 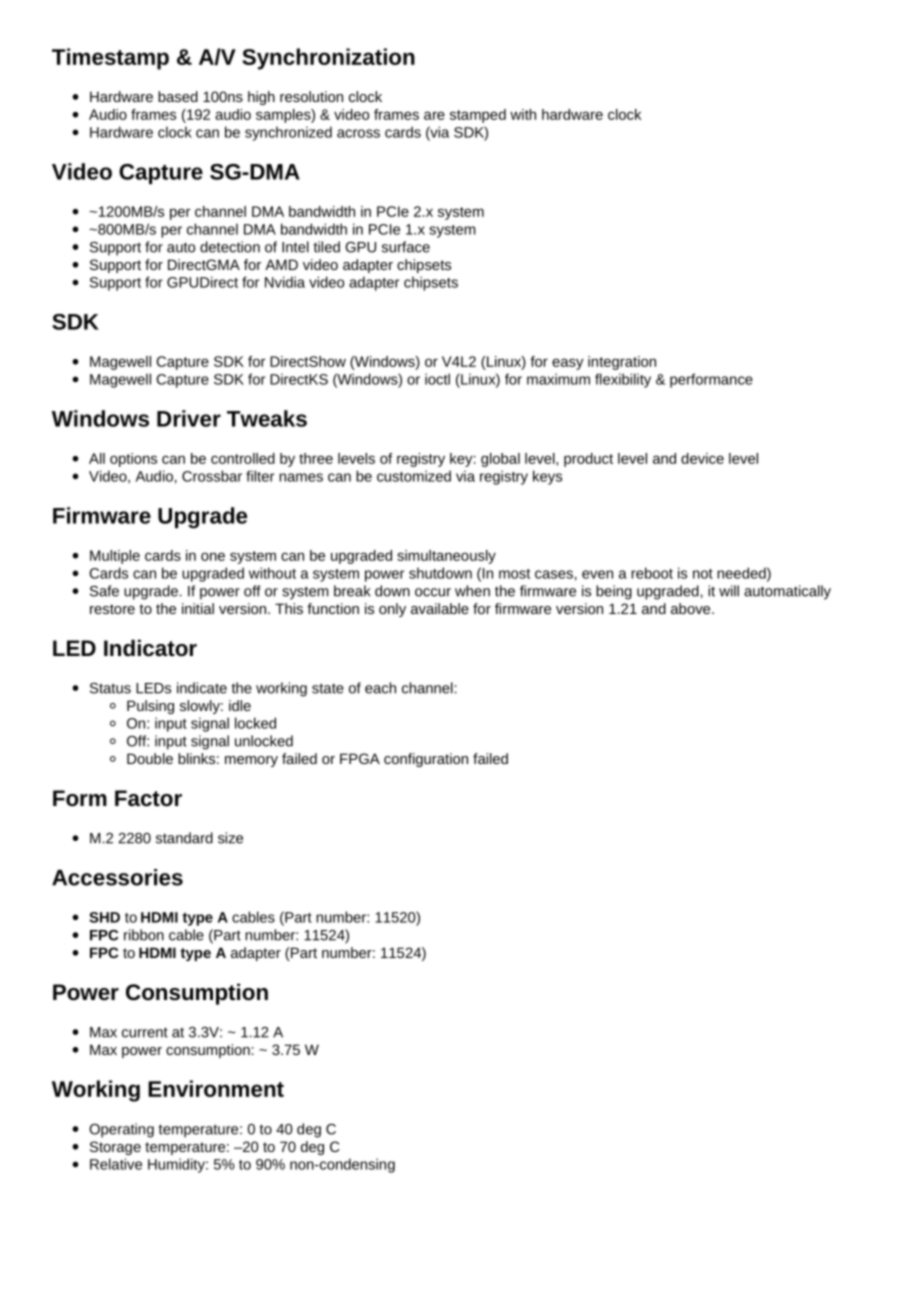 What do you see at coordinates (216, 1088) in the page?
I see `Environment` at bounding box center [216, 1088].
